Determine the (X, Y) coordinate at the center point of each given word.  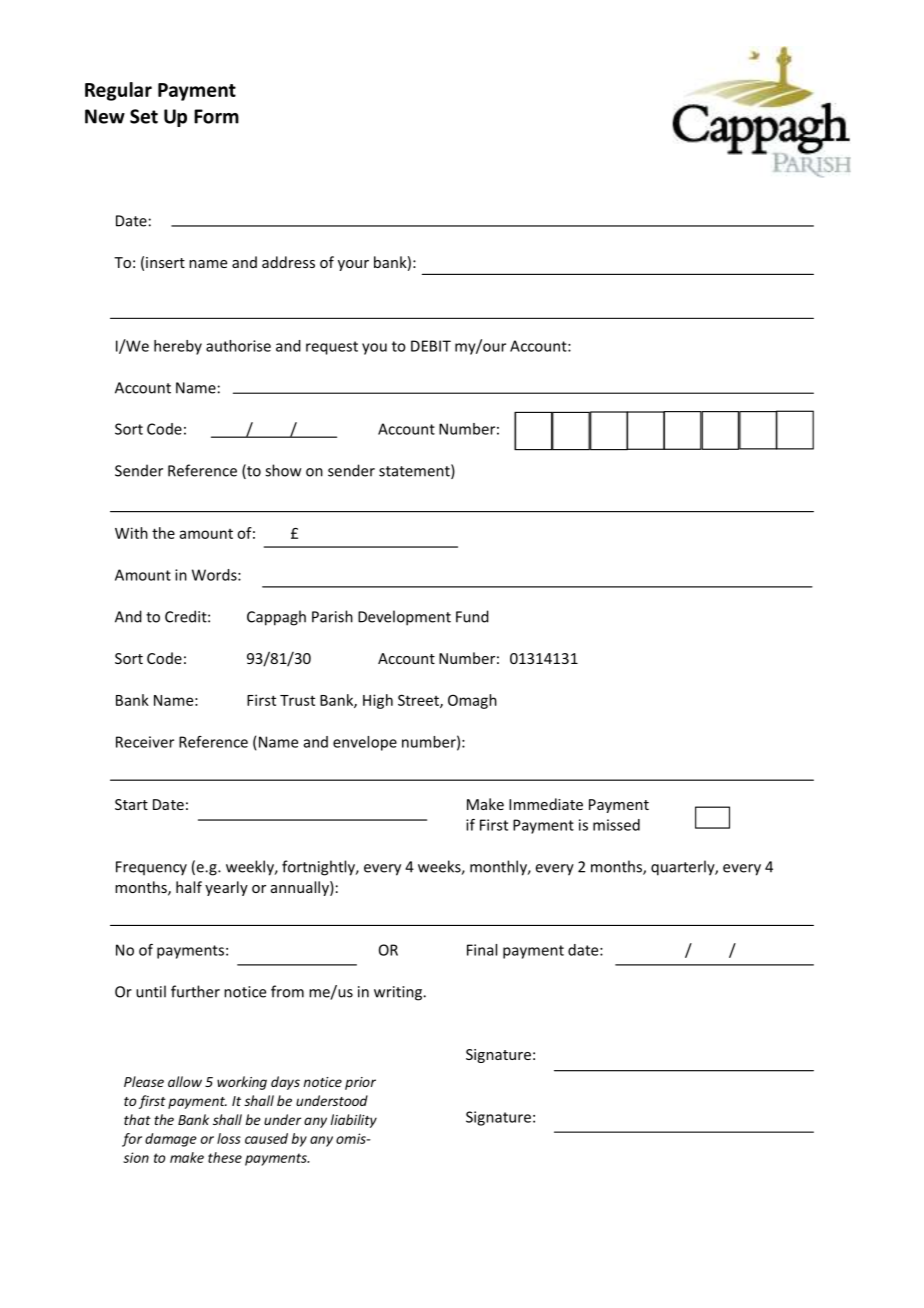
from (287, 991)
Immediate (546, 804)
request (332, 348)
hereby (178, 347)
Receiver (145, 742)
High (378, 701)
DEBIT (431, 346)
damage (171, 1140)
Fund (472, 616)
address (288, 262)
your (353, 265)
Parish (332, 616)
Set (144, 116)
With (131, 533)
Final (482, 950)
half (189, 887)
